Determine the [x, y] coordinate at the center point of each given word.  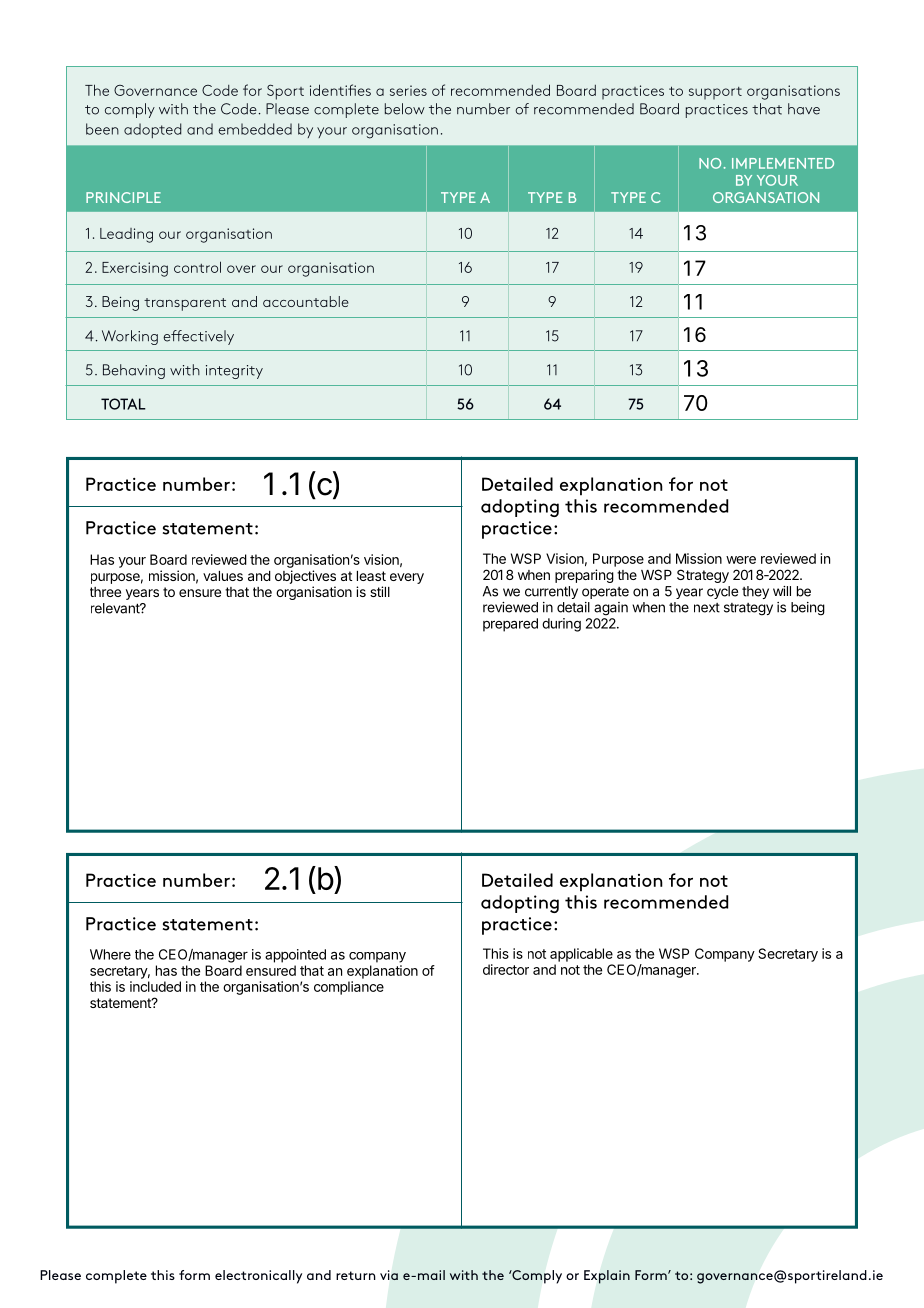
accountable [306, 301]
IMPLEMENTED [783, 163]
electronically [258, 1277]
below [405, 109]
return [356, 1275]
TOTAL [123, 404]
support [715, 93]
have [804, 109]
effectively [198, 337]
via [389, 1275]
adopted [153, 130]
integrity [234, 372]
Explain [607, 1277]
